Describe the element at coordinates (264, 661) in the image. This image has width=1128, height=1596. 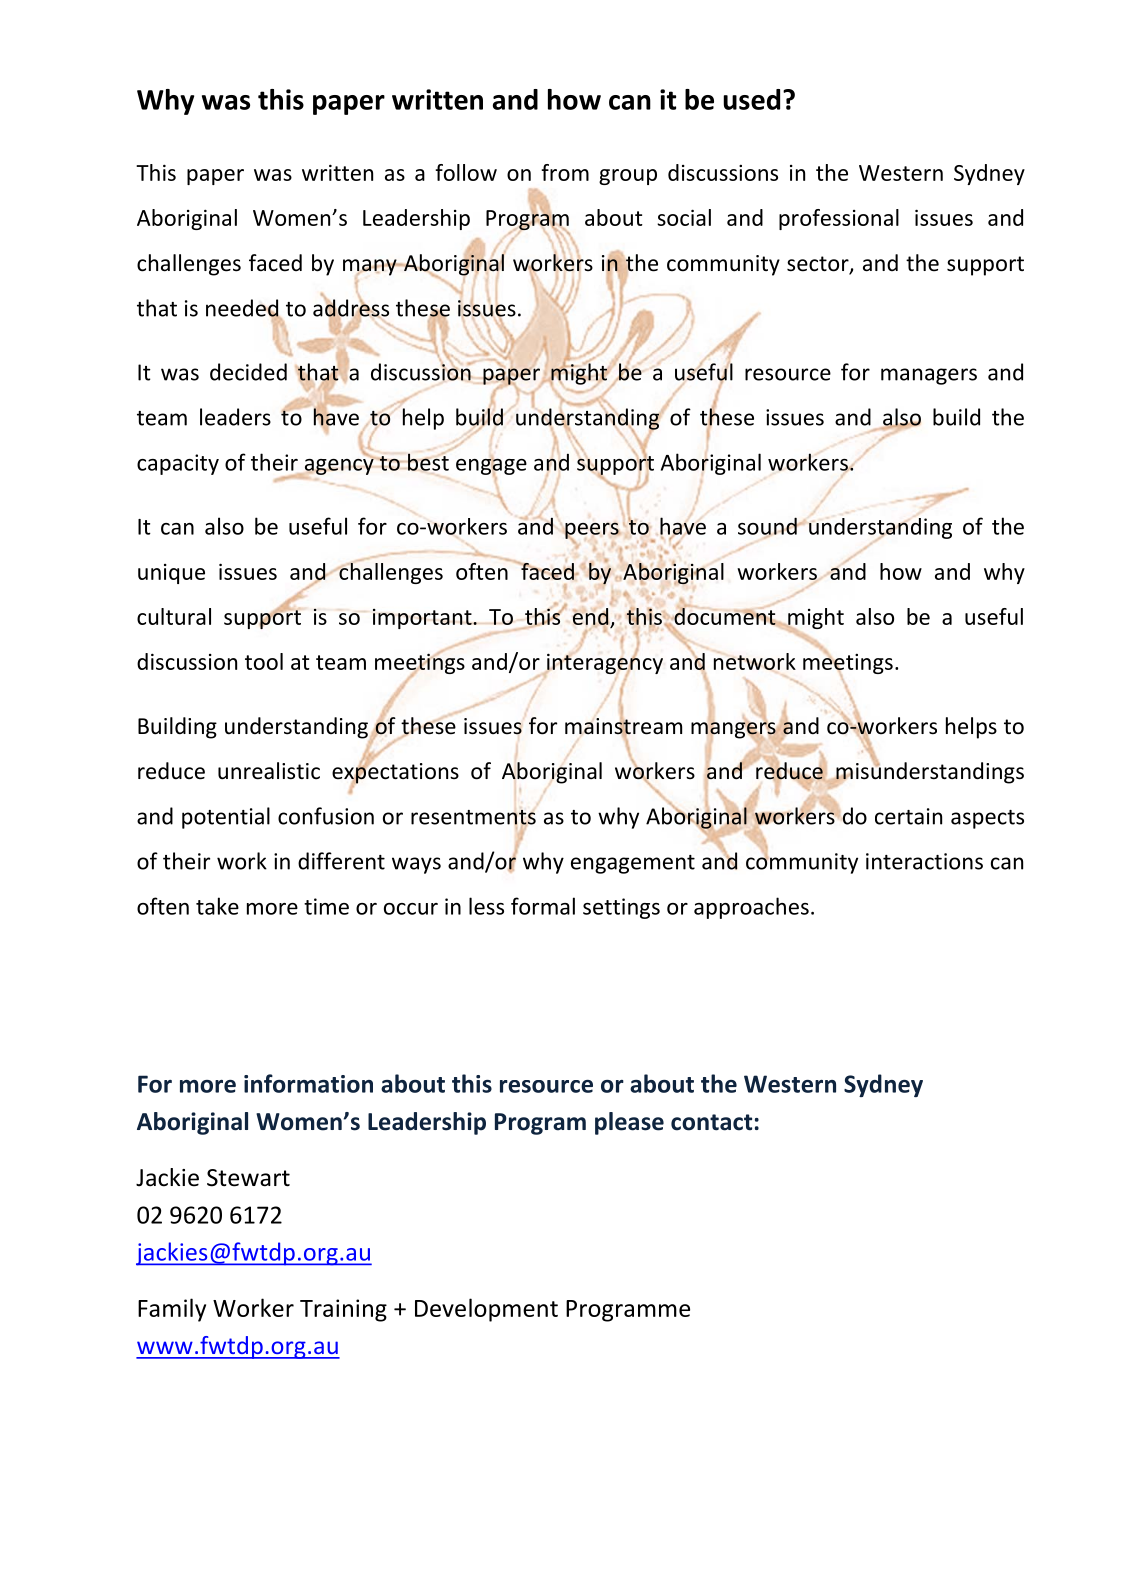
I see `tool` at that location.
